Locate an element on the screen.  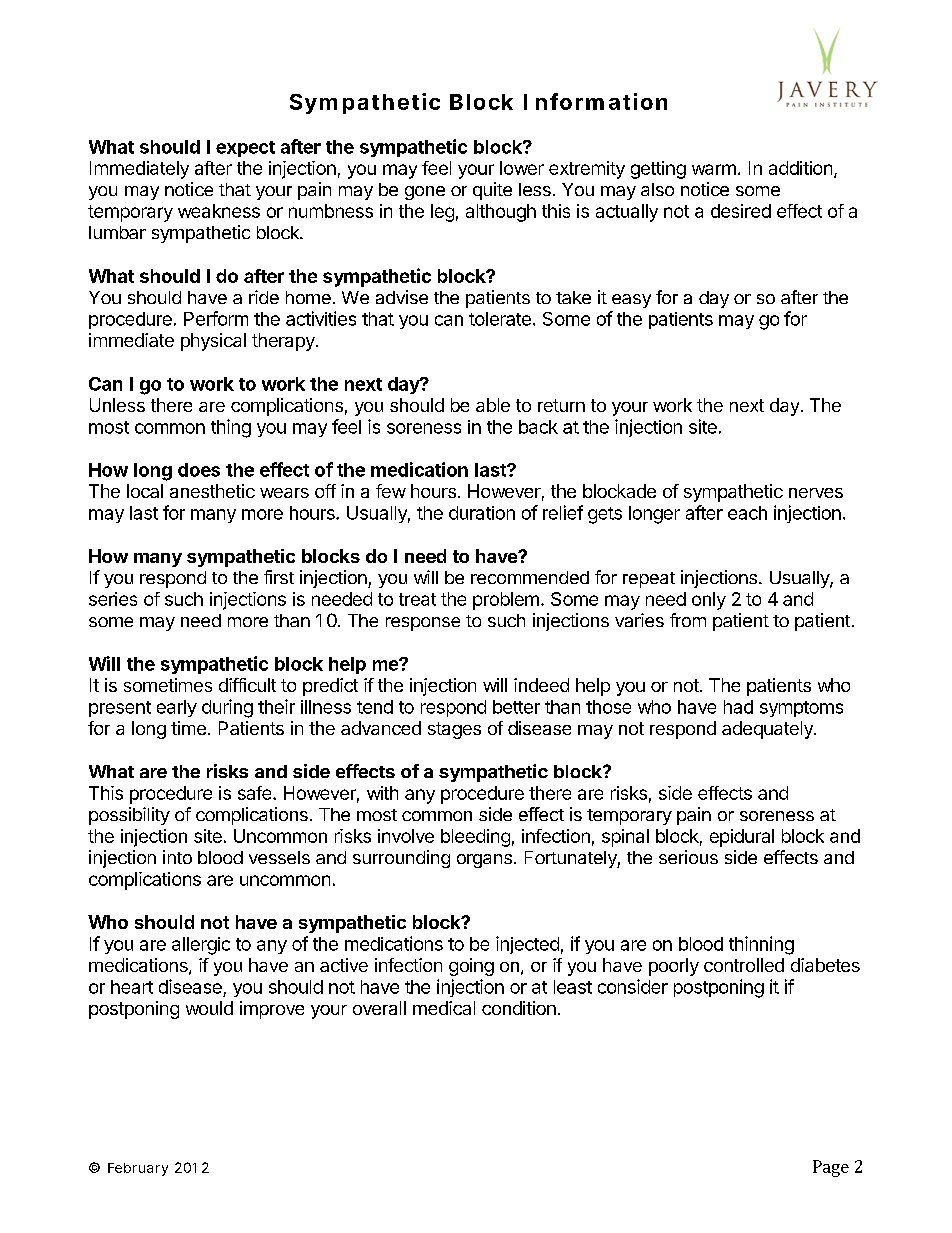
bleeding is located at coordinates (475, 838).
